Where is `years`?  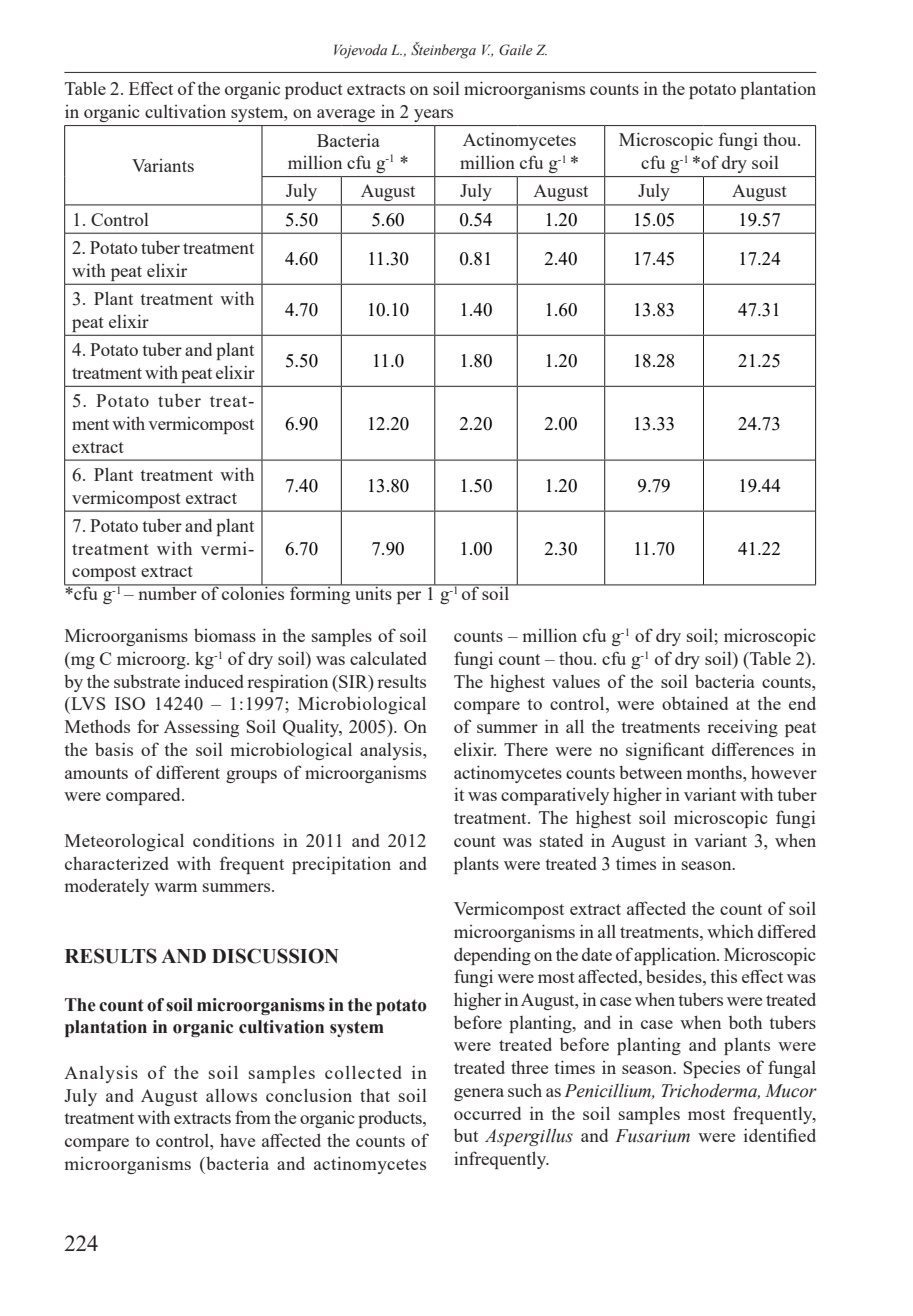
years is located at coordinates (433, 115).
